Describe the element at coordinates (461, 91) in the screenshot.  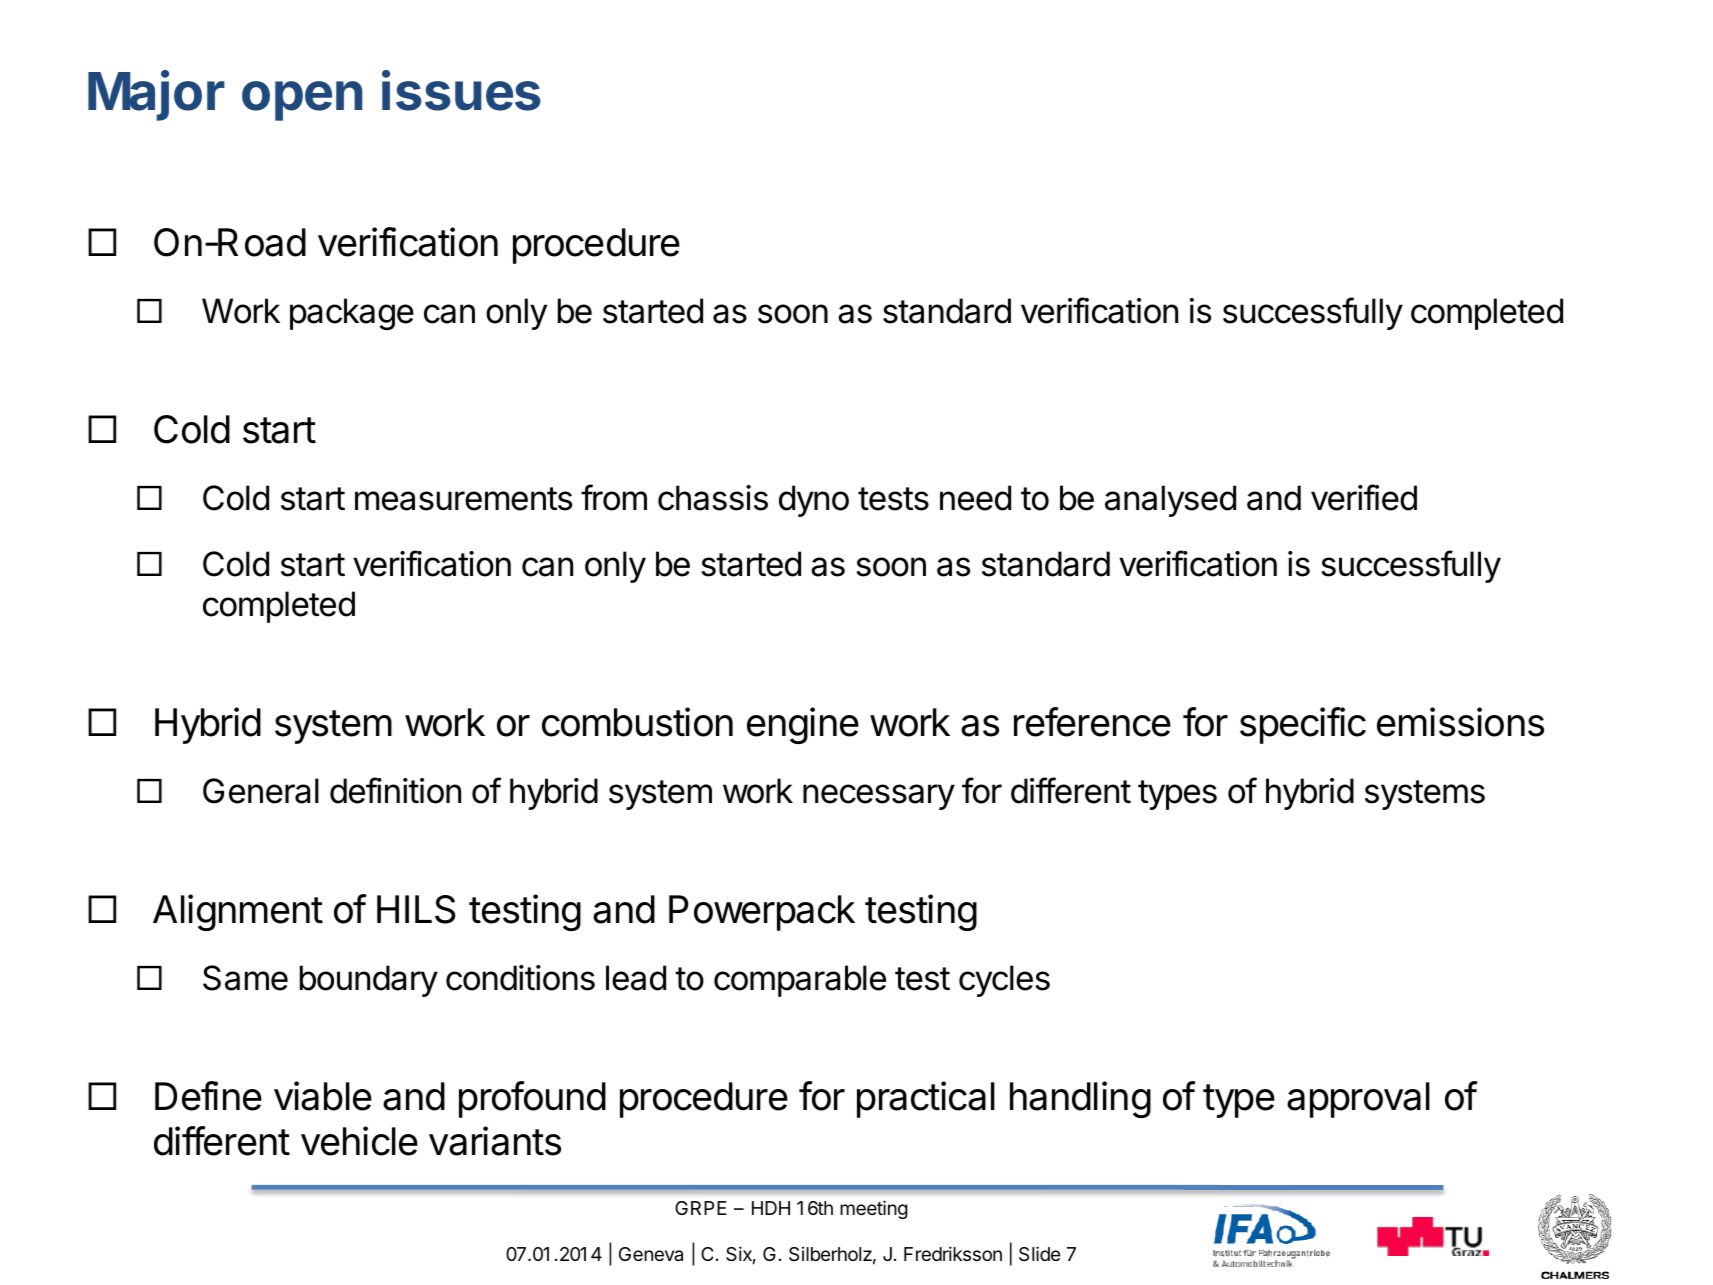
I see `issues` at that location.
